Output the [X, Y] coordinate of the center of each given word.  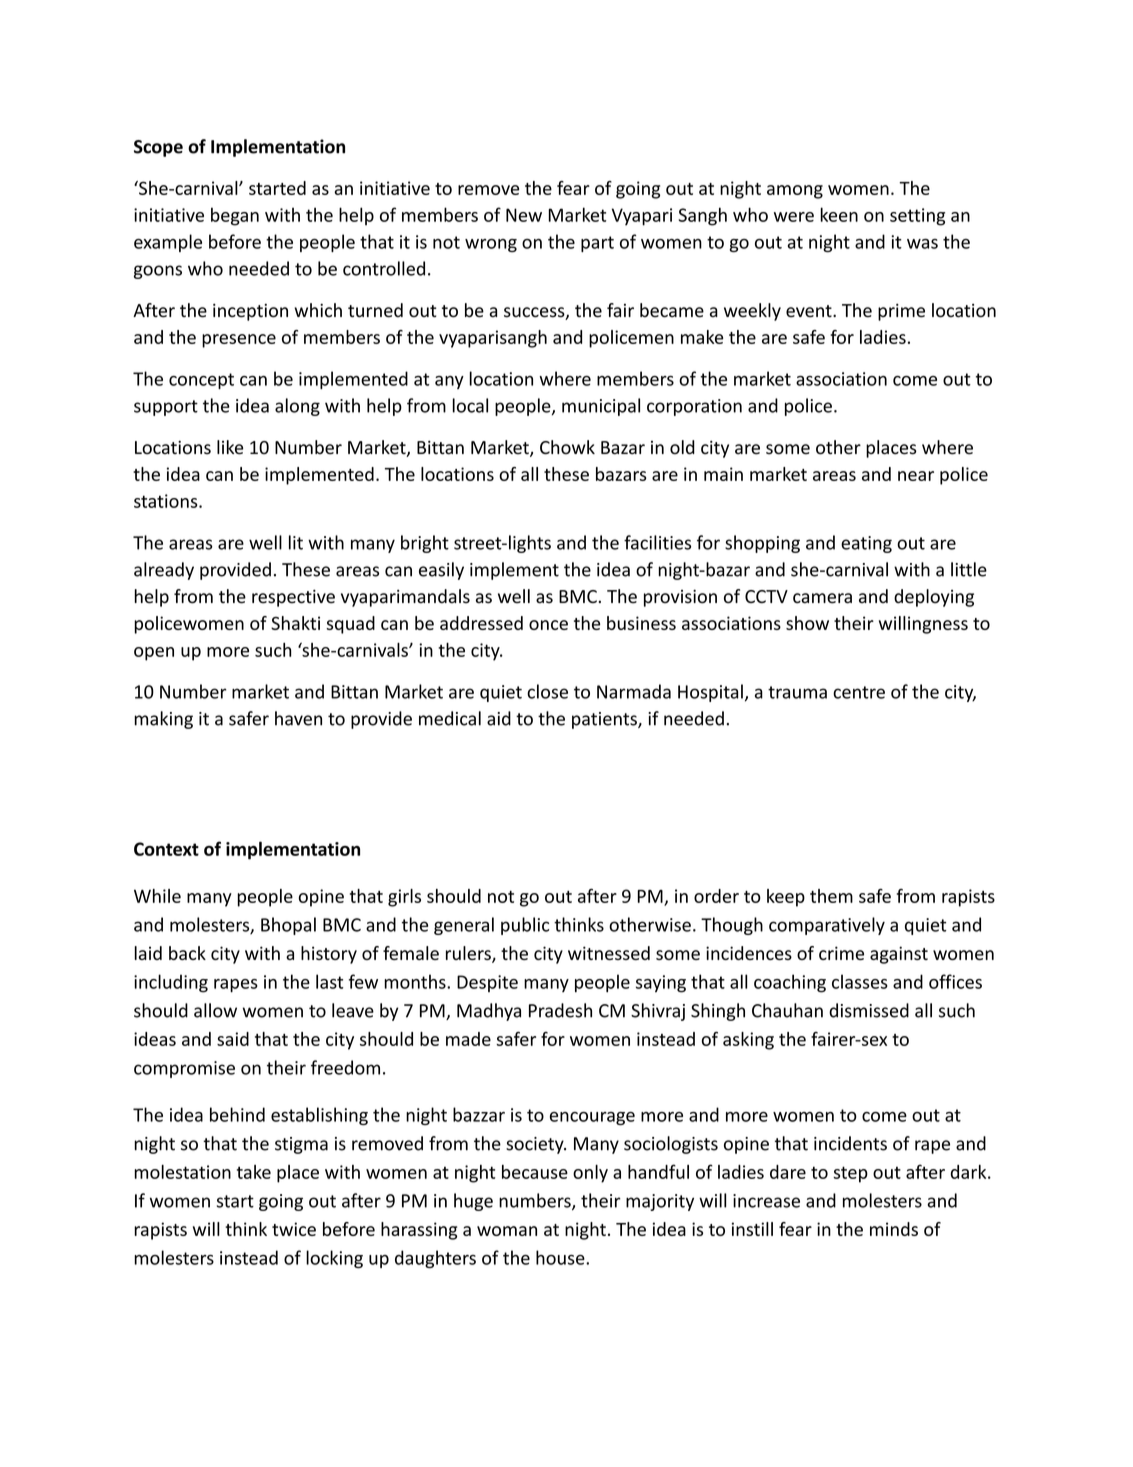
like [230, 447]
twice [294, 1229]
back [187, 953]
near [916, 476]
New [524, 215]
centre [859, 692]
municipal [601, 407]
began [235, 216]
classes [860, 981]
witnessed [609, 953]
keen [839, 214]
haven [298, 718]
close [547, 691]
